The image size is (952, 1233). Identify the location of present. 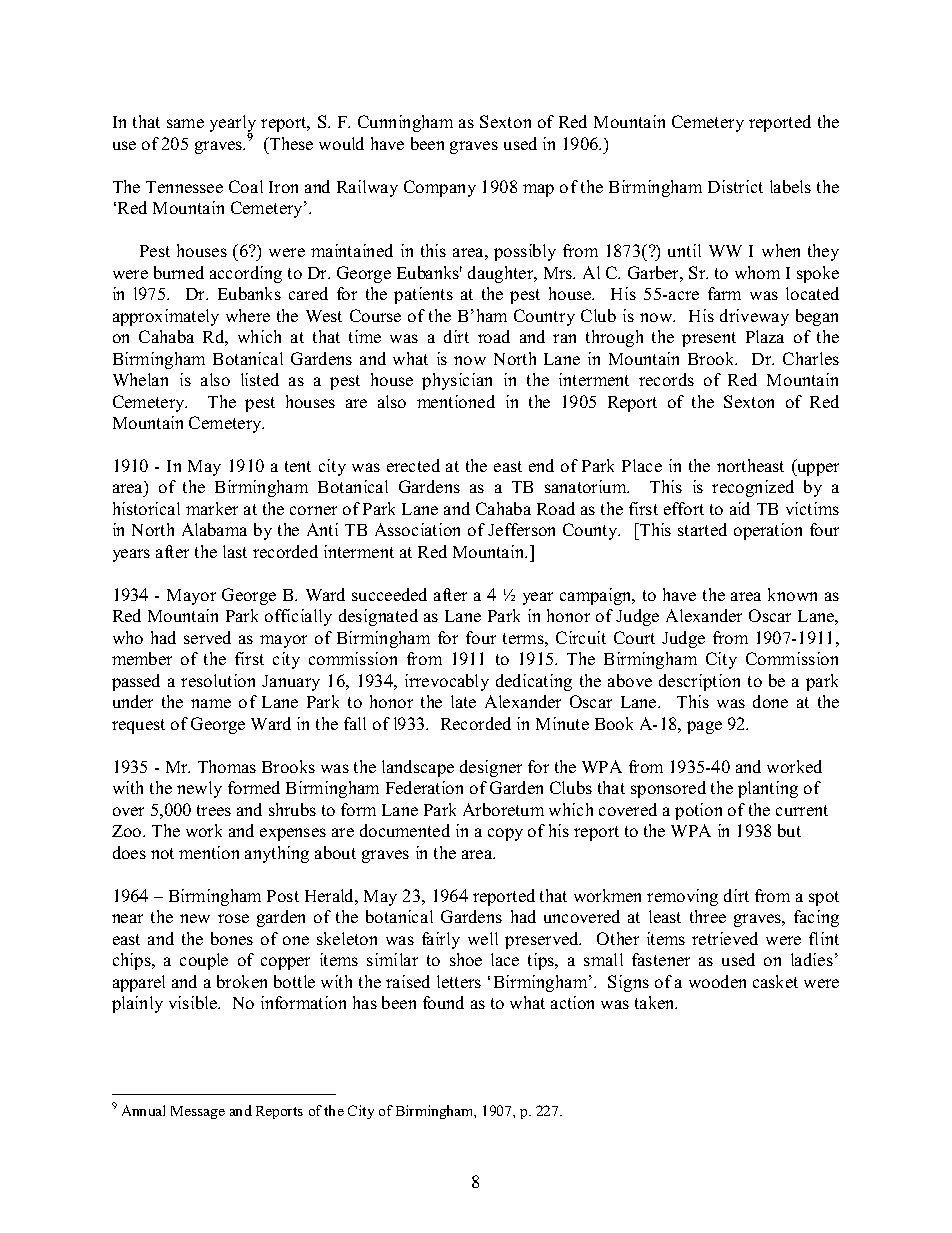
(709, 339).
